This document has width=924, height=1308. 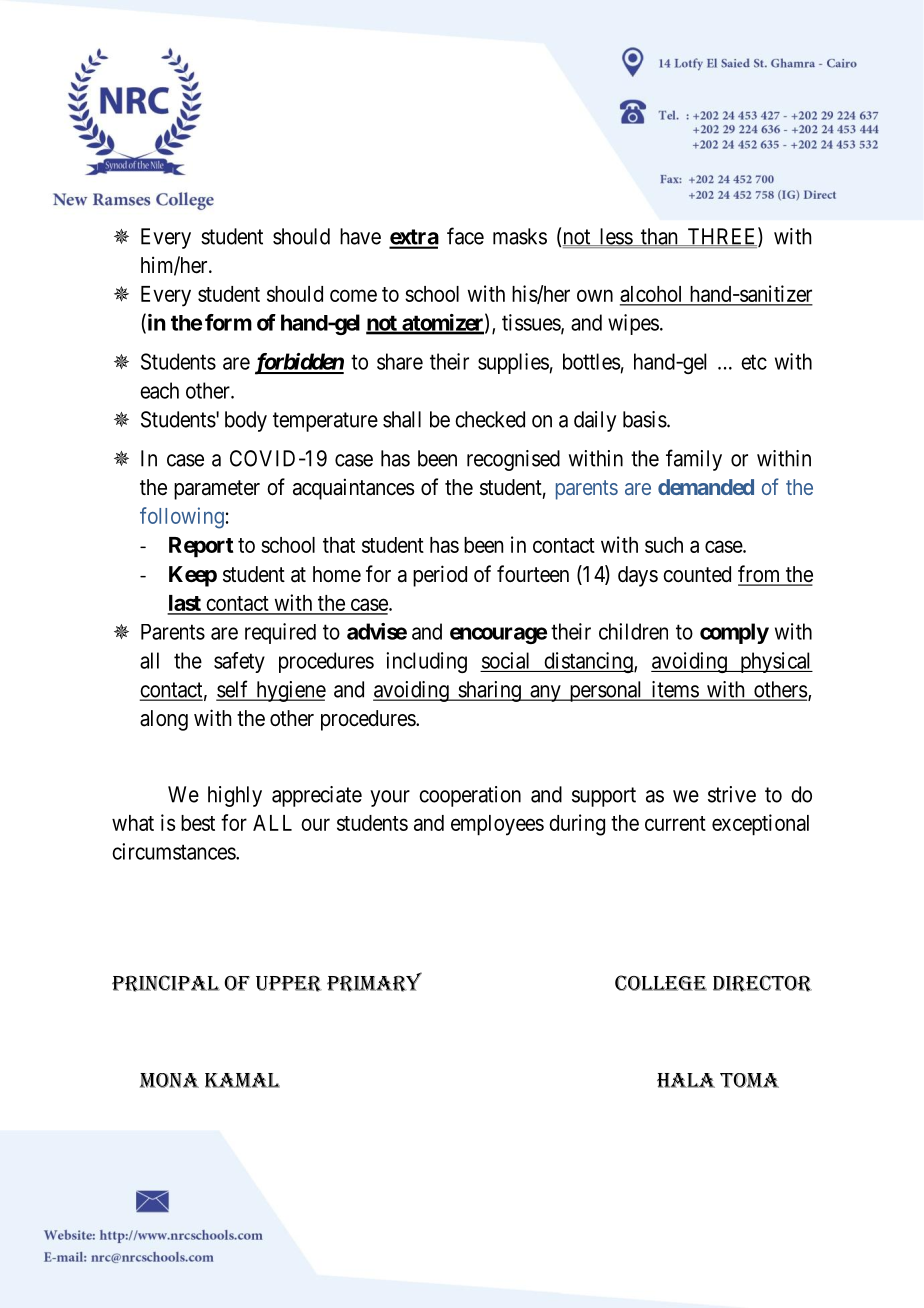 What do you see at coordinates (235, 796) in the document?
I see `highly` at bounding box center [235, 796].
